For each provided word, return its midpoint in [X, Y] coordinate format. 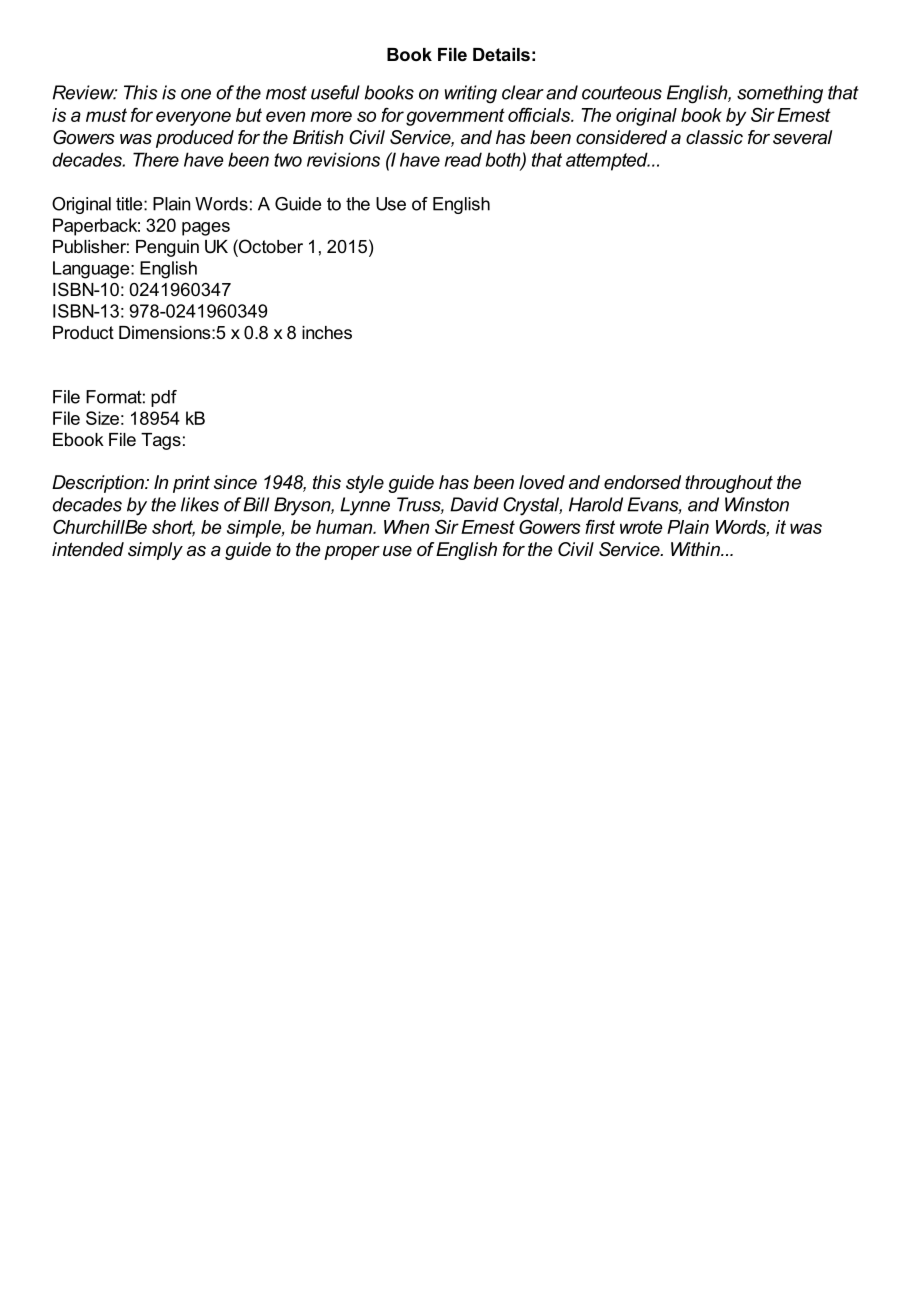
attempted [608, 161]
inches [327, 332]
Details [501, 54]
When [406, 527]
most [286, 93]
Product [83, 332]
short [173, 528]
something [780, 94]
